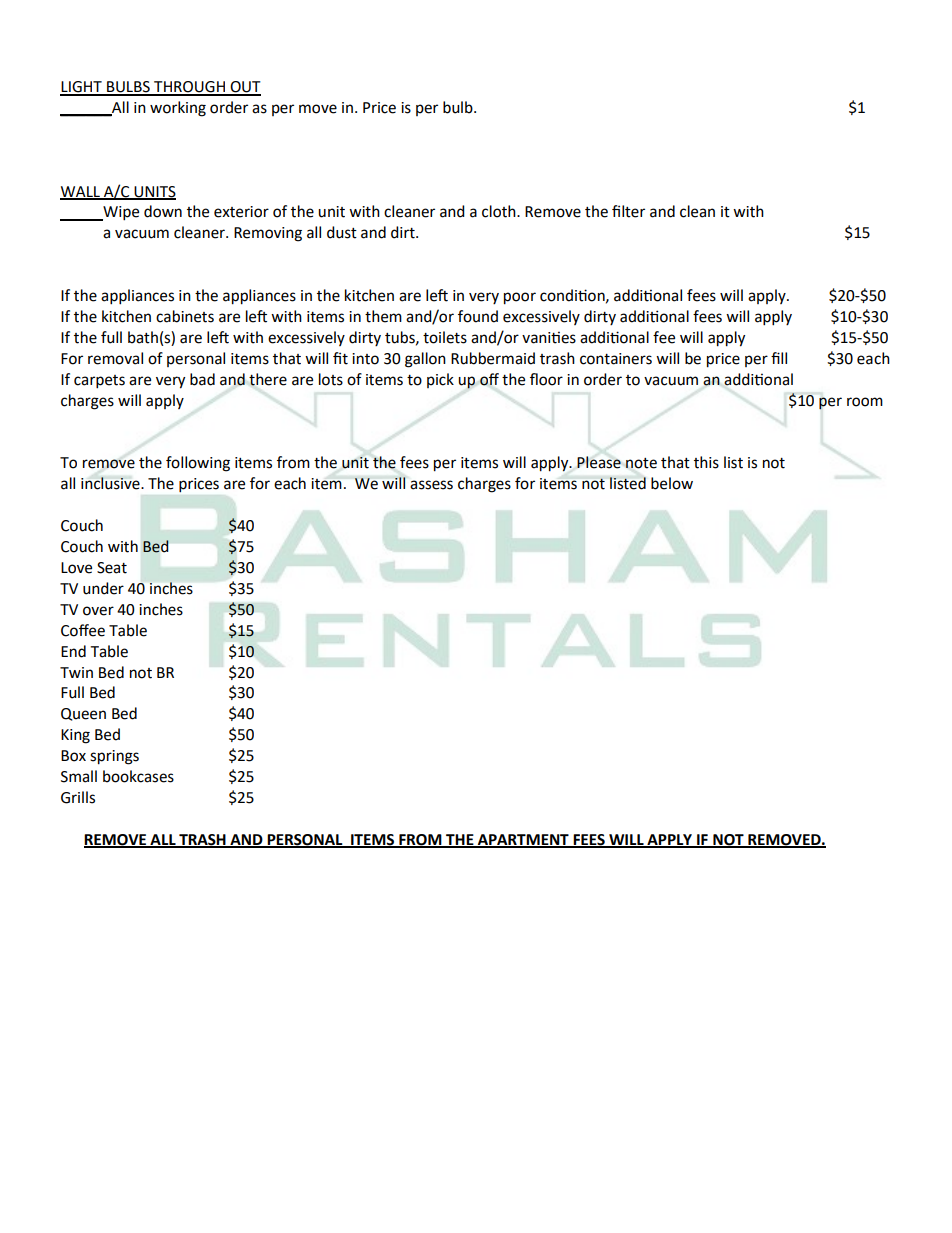 This document has width=952, height=1233. What do you see at coordinates (83, 630) in the document?
I see `Coffee` at bounding box center [83, 630].
